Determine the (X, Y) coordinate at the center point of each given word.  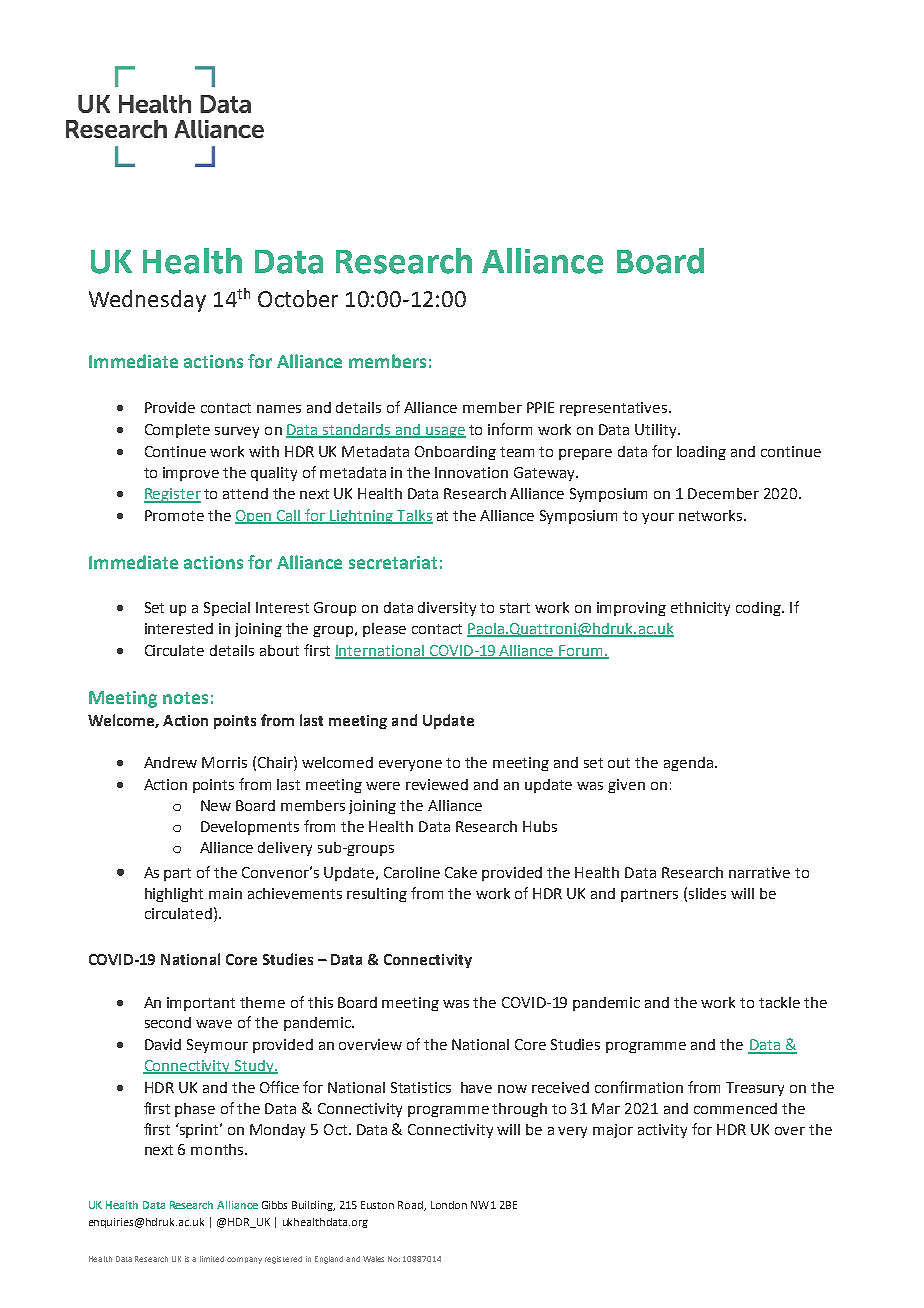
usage (445, 432)
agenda (688, 764)
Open (255, 517)
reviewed (437, 784)
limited (212, 1259)
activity (662, 1131)
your (658, 518)
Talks (414, 517)
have (476, 1087)
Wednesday (147, 301)
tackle (779, 1002)
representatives (615, 409)
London (449, 1205)
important (201, 1004)
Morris (224, 762)
